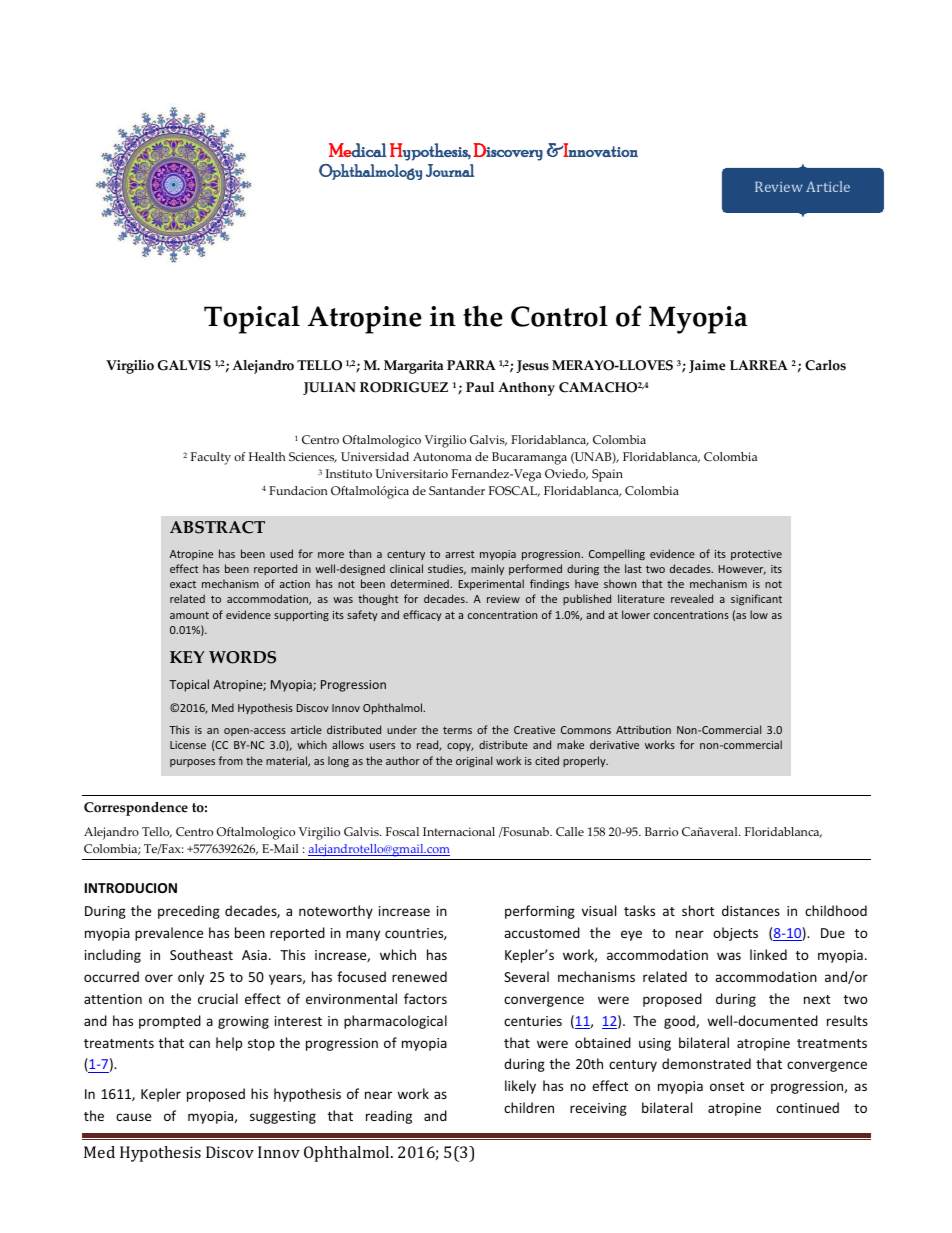  Describe the element at coordinates (422, 615) in the screenshot. I see `efficacy` at that location.
